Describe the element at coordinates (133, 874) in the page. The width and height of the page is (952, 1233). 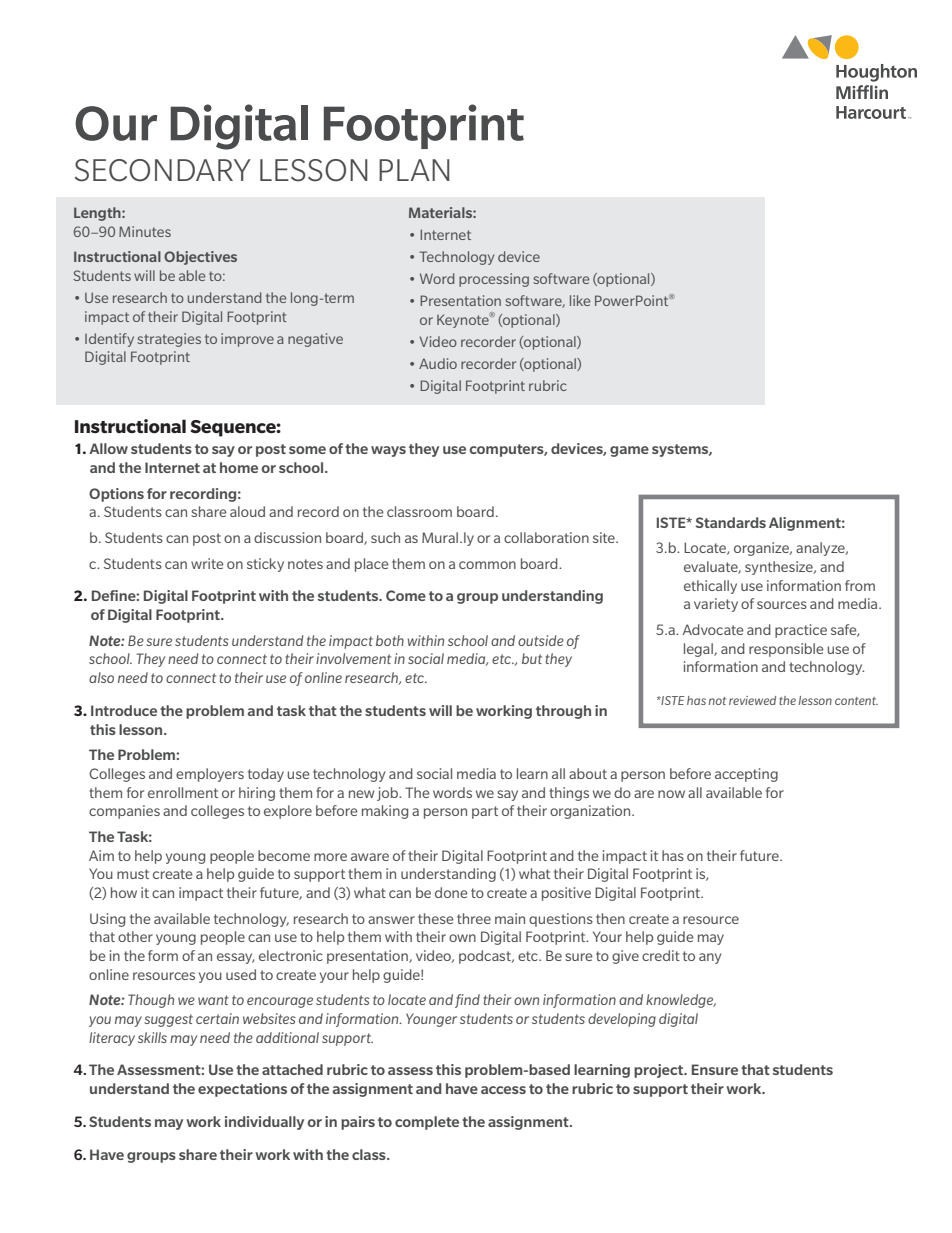
I see `must` at that location.
